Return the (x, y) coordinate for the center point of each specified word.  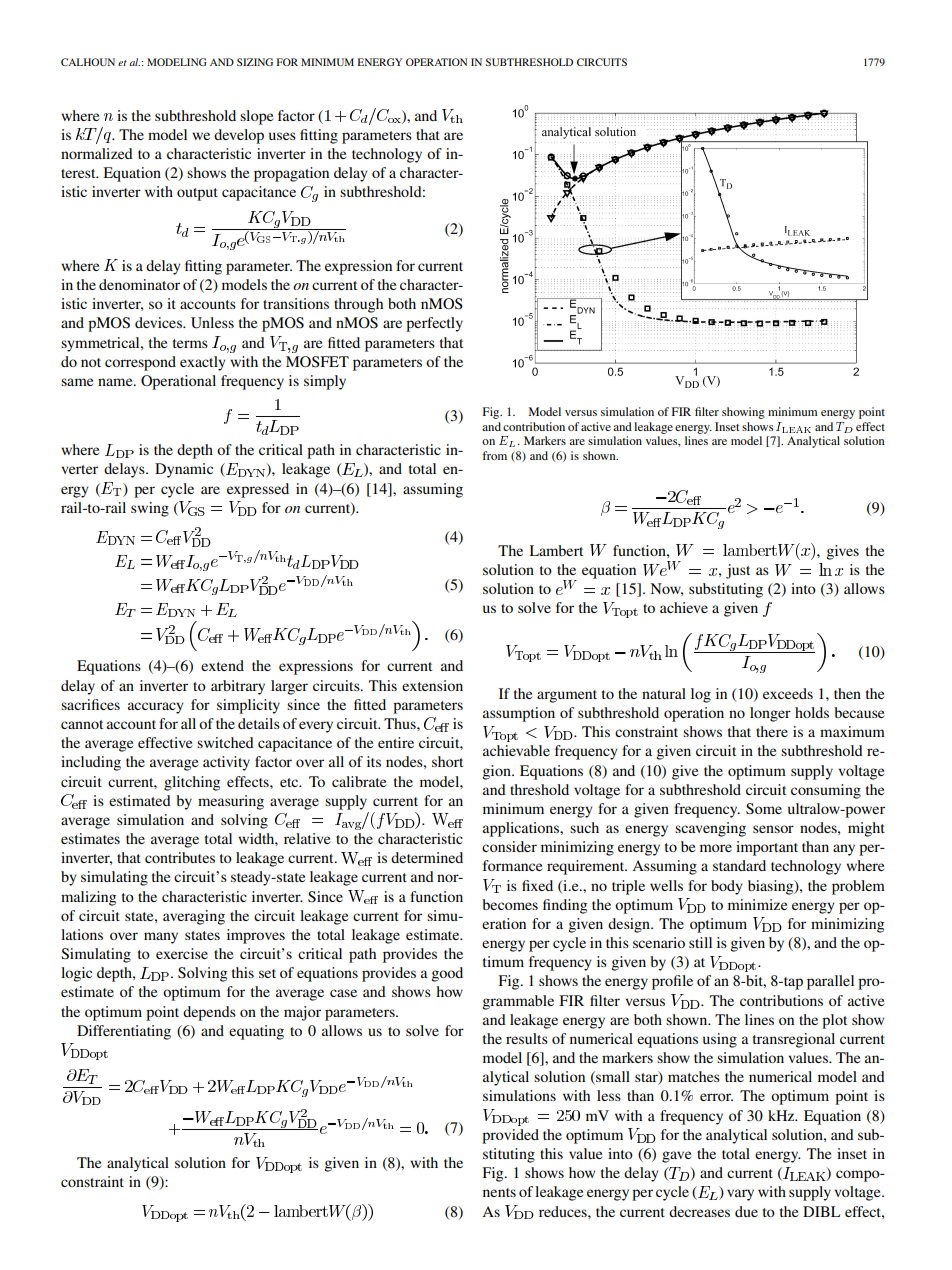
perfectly (434, 324)
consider (509, 846)
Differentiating (124, 1032)
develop (239, 136)
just (738, 571)
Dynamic (184, 470)
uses (282, 136)
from (495, 455)
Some (764, 809)
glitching (192, 783)
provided (510, 1136)
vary (740, 1195)
